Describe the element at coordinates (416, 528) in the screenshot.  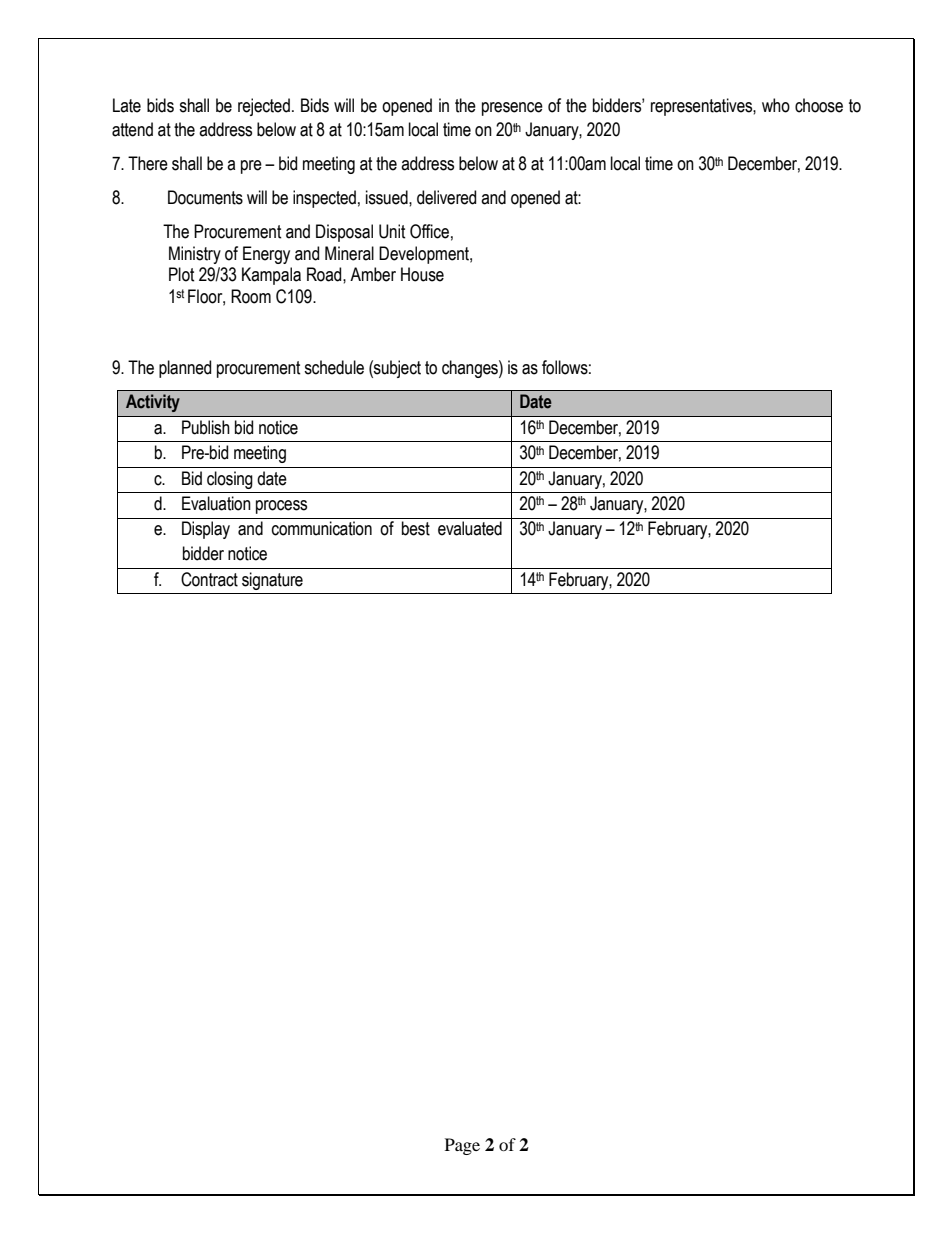
I see `best` at that location.
